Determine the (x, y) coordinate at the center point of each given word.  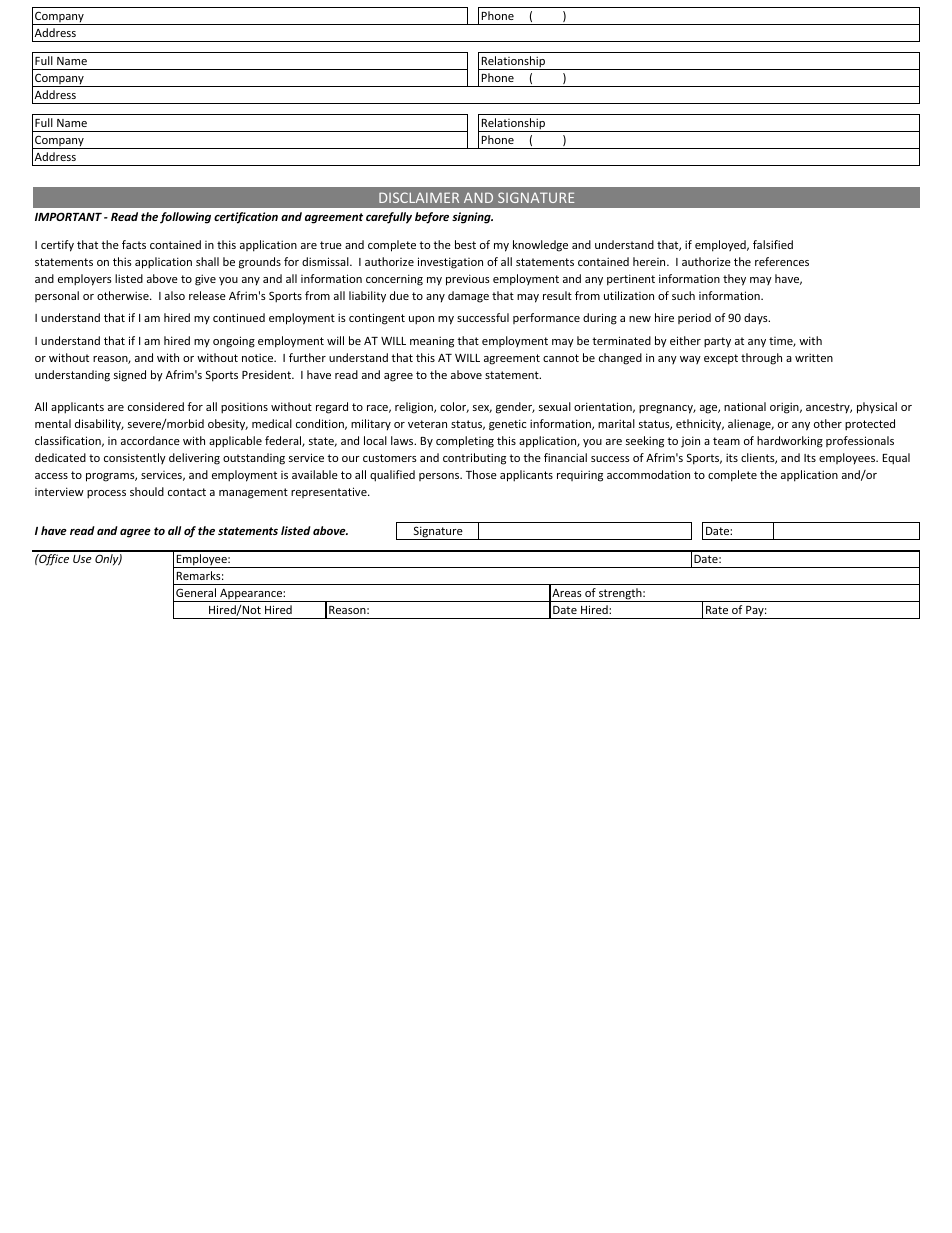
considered (156, 406)
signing (472, 218)
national (745, 406)
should (147, 491)
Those (481, 474)
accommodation (648, 474)
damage (468, 297)
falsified (773, 244)
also (175, 295)
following (185, 218)
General (196, 592)
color (454, 407)
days (757, 319)
